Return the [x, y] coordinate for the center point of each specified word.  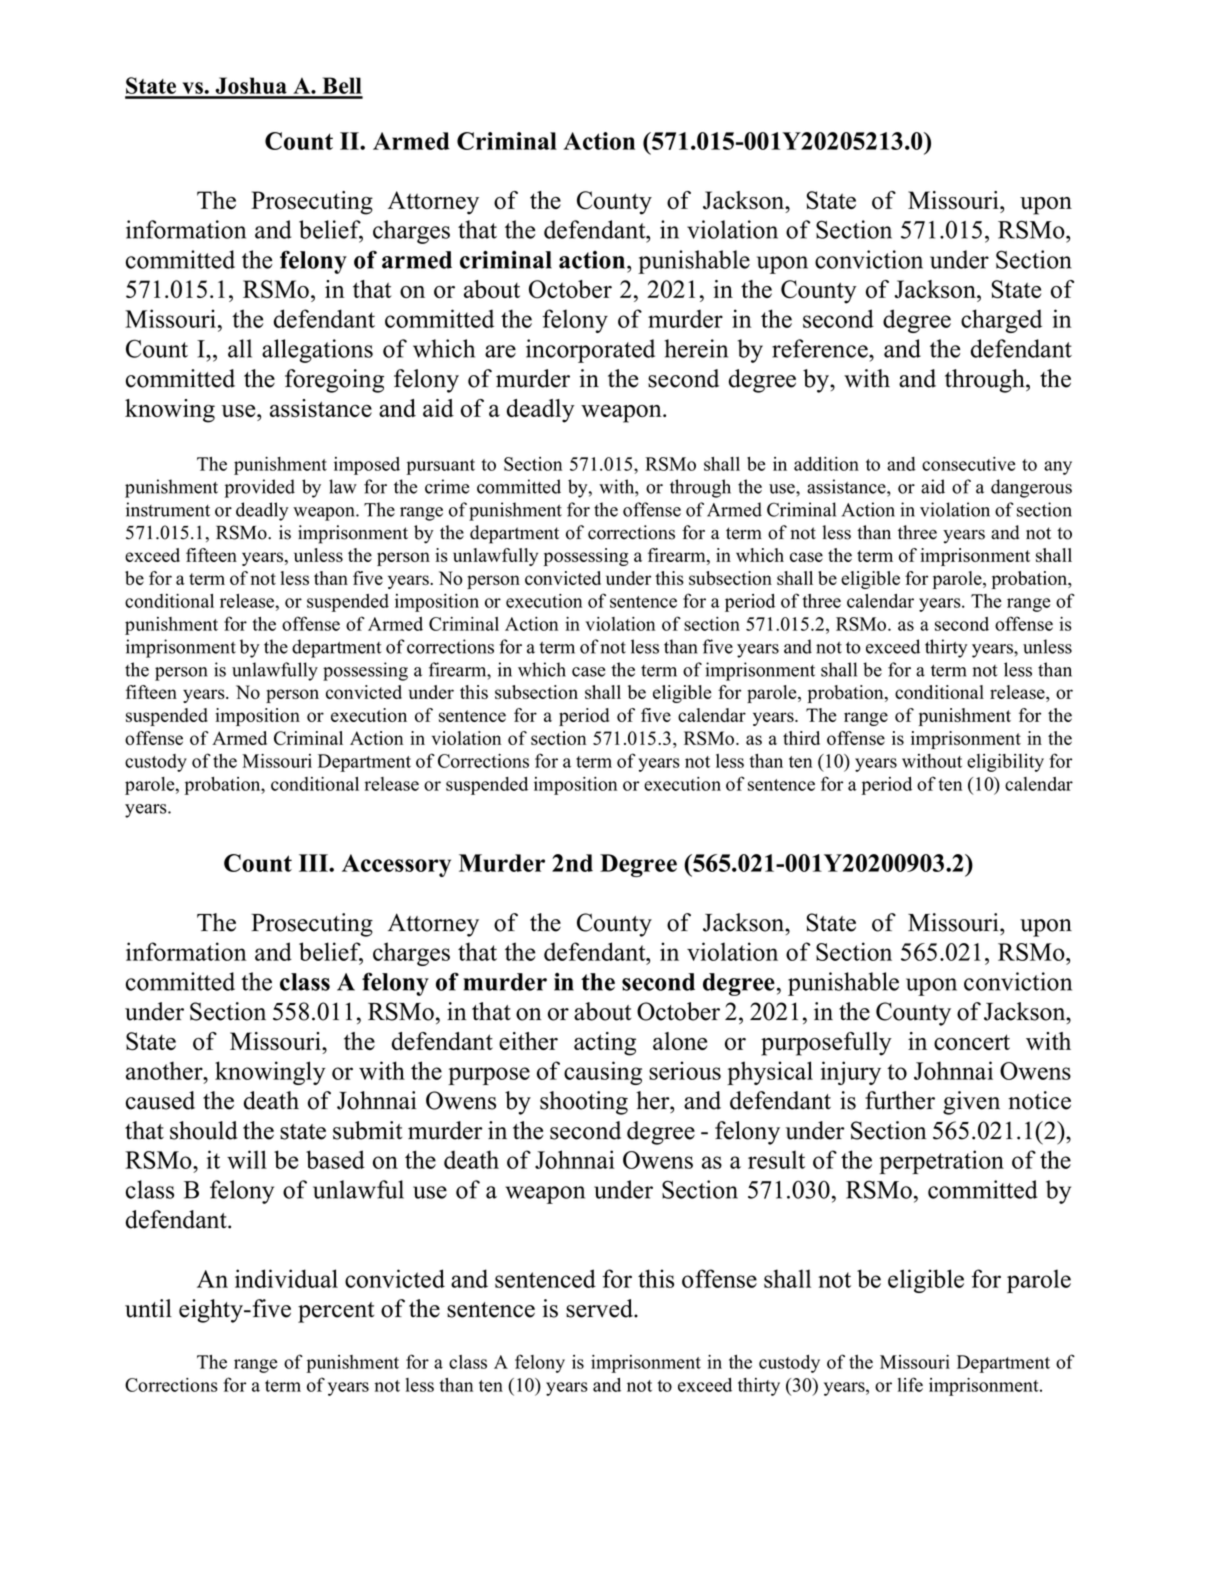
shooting [584, 1103]
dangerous [1031, 488]
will [247, 1159]
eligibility [1005, 763]
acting [605, 1044]
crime [447, 486]
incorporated [590, 351]
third [801, 738]
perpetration [941, 1162]
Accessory [396, 865]
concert [972, 1042]
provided [260, 488]
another [165, 1070]
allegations [317, 351]
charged [1001, 321]
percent [336, 1312]
